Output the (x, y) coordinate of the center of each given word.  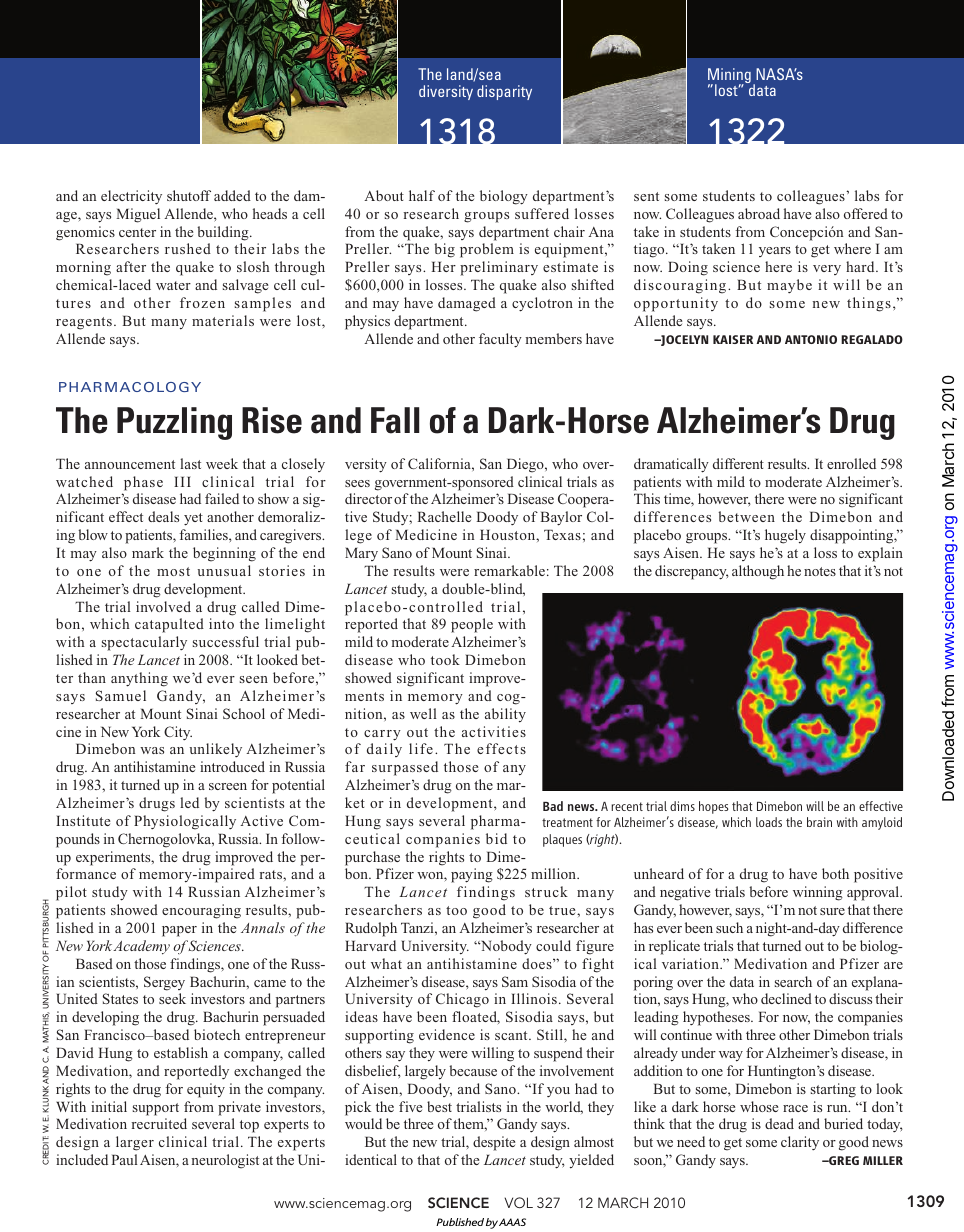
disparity (504, 92)
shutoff (189, 195)
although (758, 572)
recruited (159, 1123)
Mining (729, 77)
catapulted (169, 625)
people (472, 625)
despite (494, 1143)
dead (779, 1123)
